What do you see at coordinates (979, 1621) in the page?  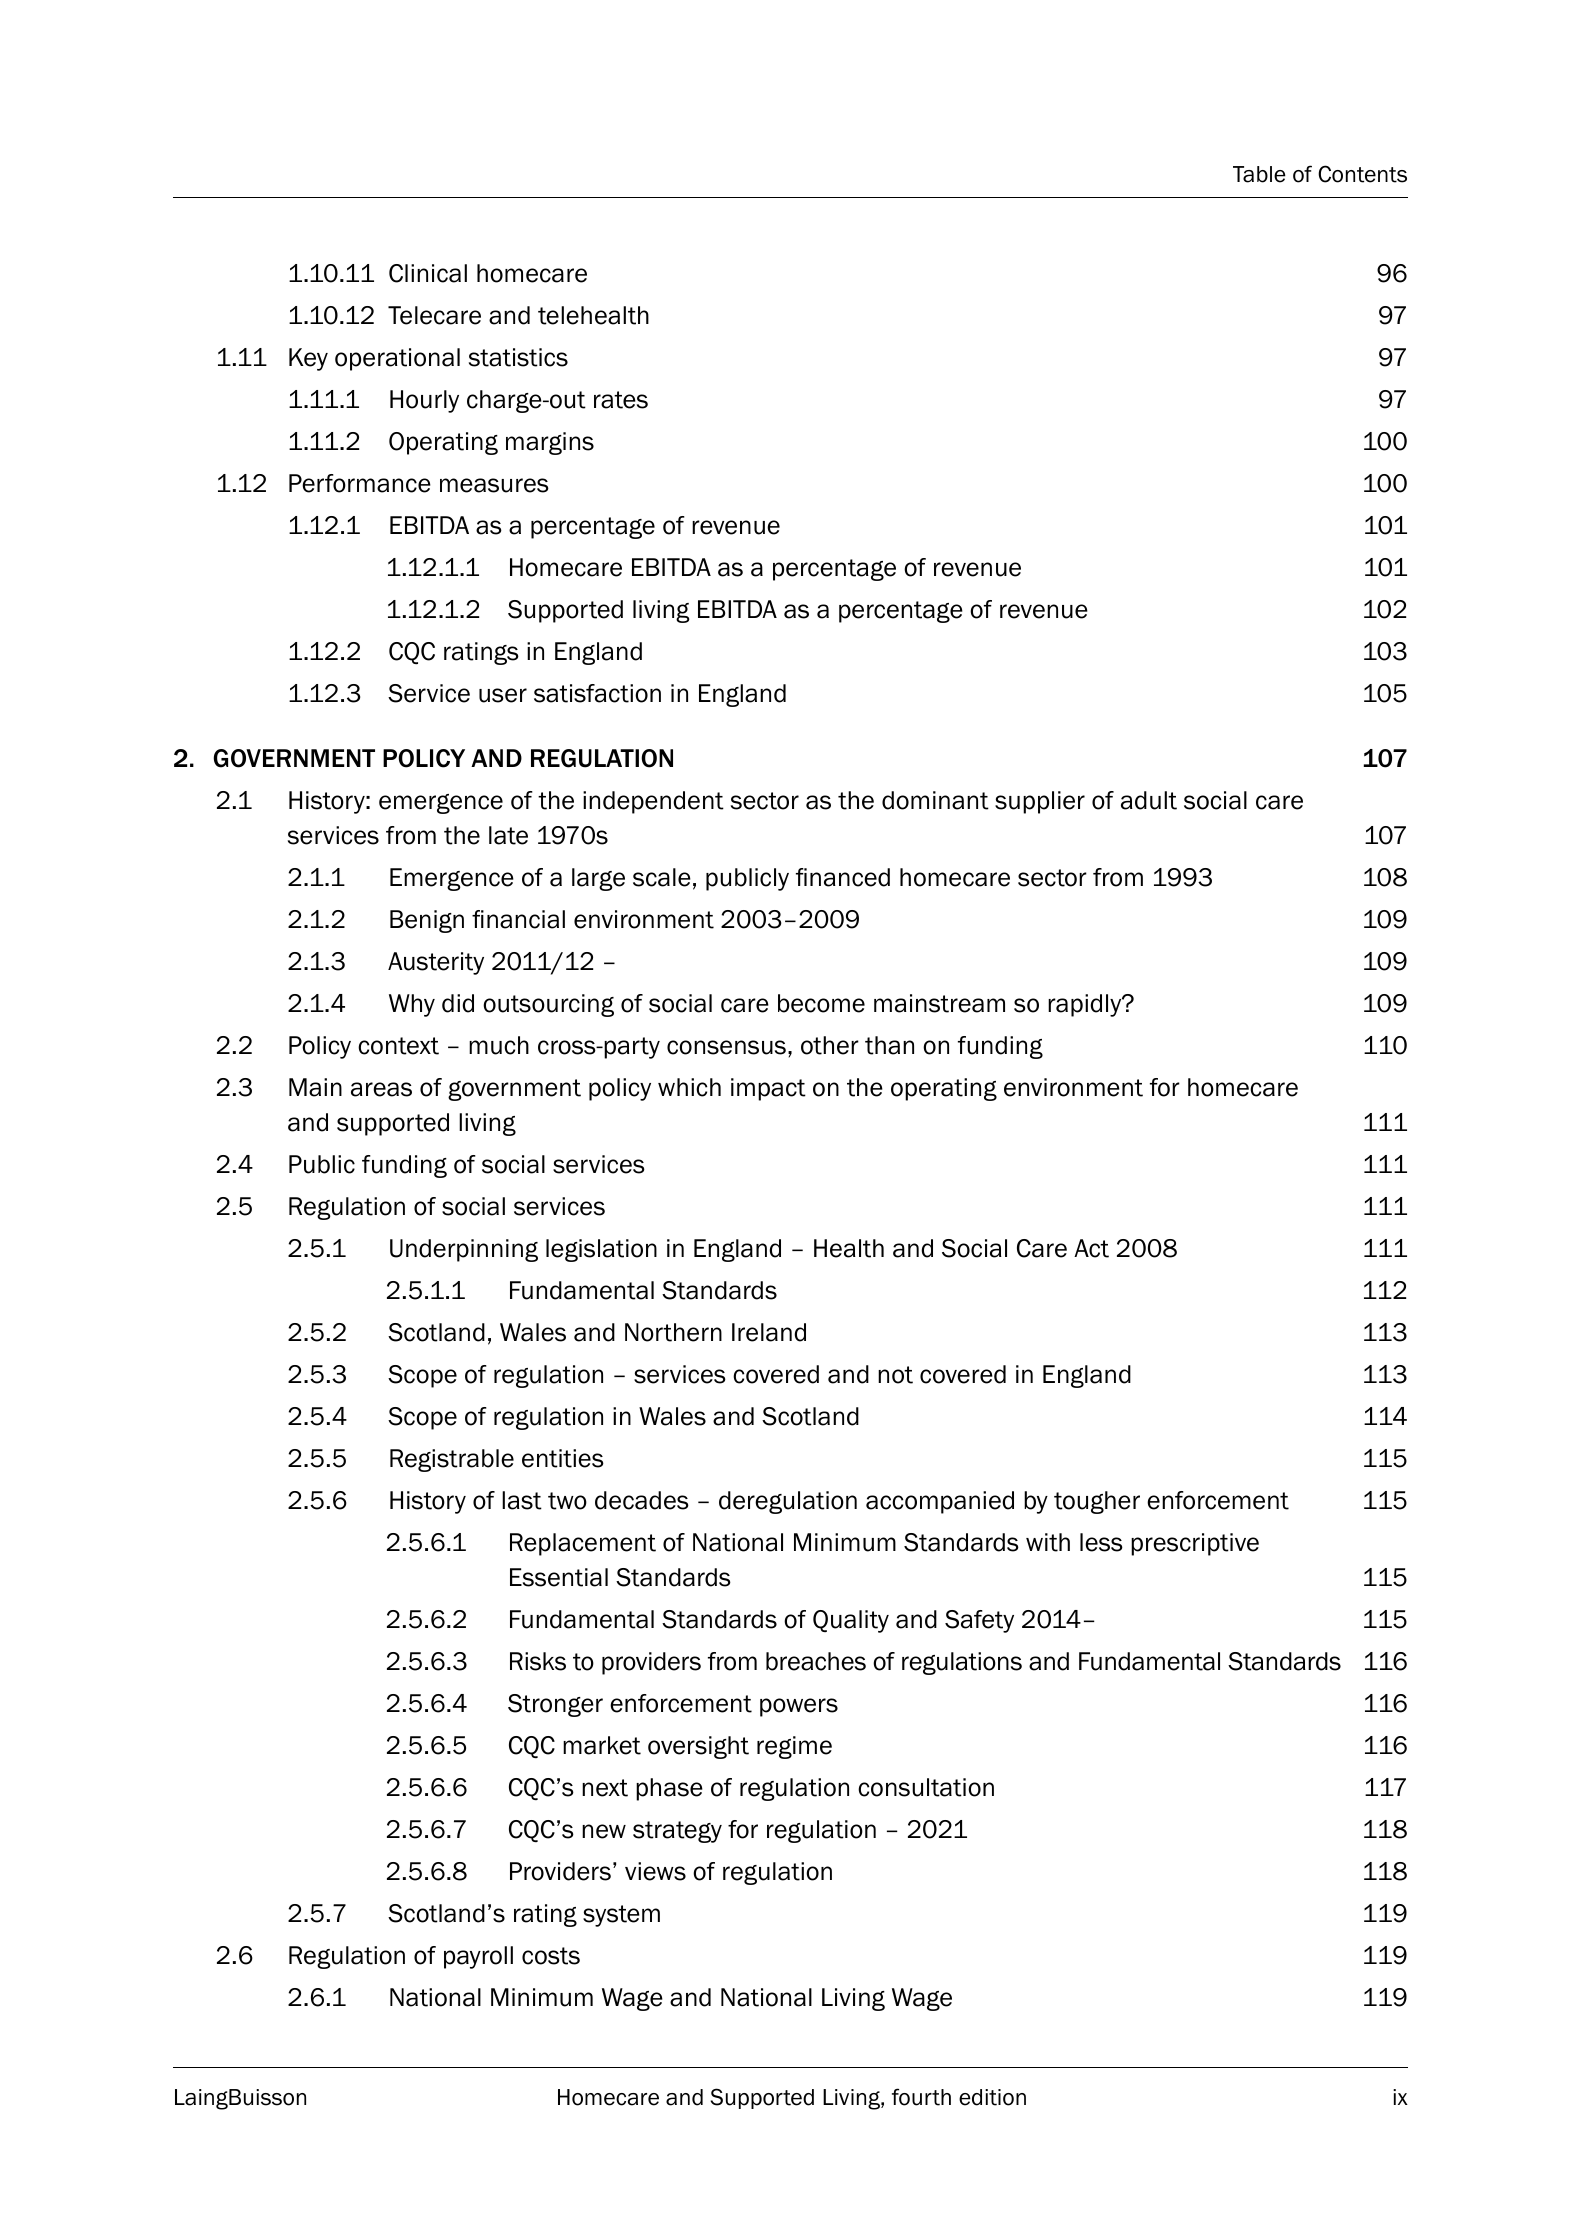 I see `Safety` at bounding box center [979, 1621].
